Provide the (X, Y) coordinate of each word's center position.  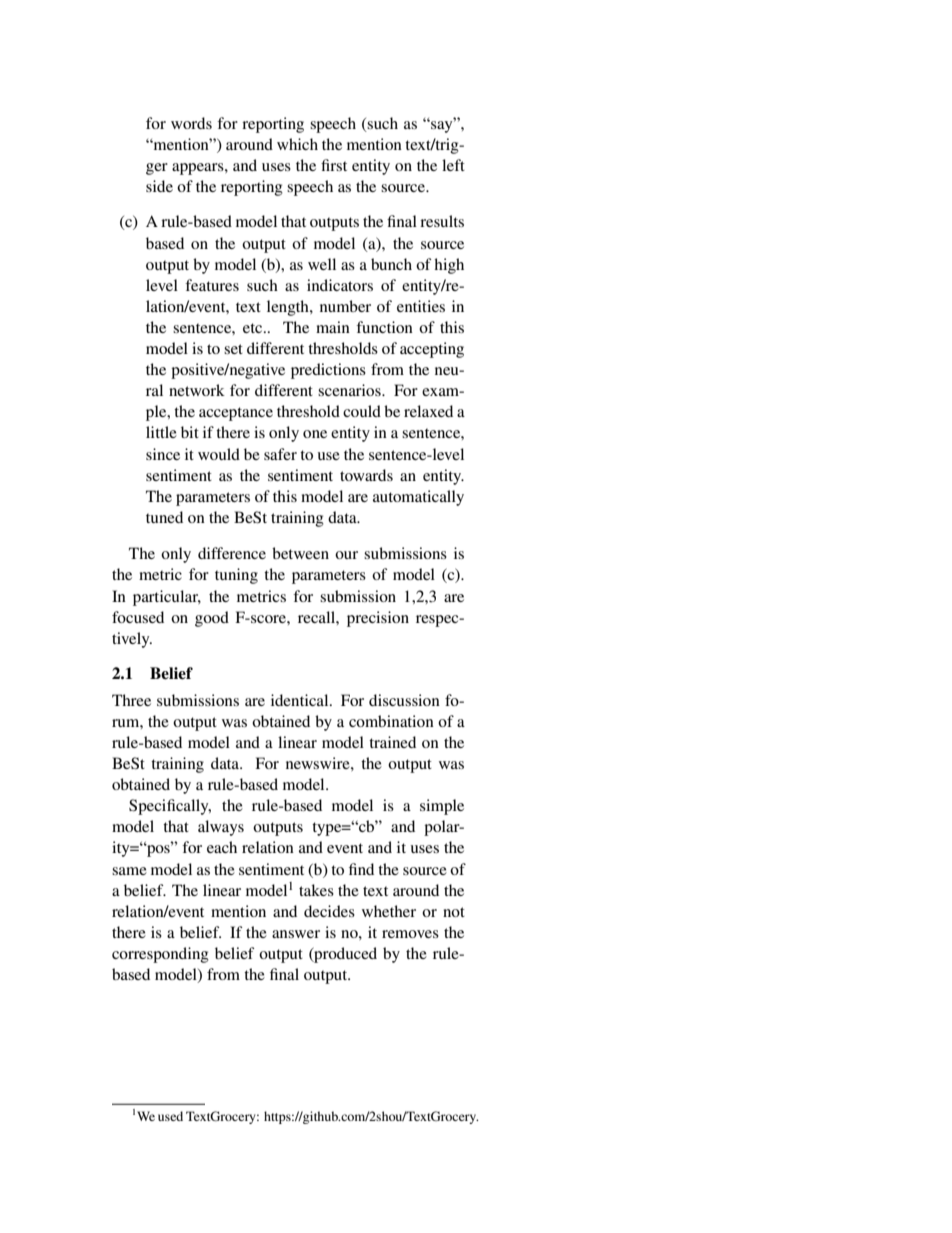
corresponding (160, 955)
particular (167, 598)
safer (280, 454)
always (221, 828)
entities (421, 306)
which (297, 144)
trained (392, 742)
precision (378, 619)
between (300, 553)
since (163, 454)
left (453, 165)
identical (301, 700)
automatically (418, 498)
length (289, 308)
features (212, 285)
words (191, 123)
